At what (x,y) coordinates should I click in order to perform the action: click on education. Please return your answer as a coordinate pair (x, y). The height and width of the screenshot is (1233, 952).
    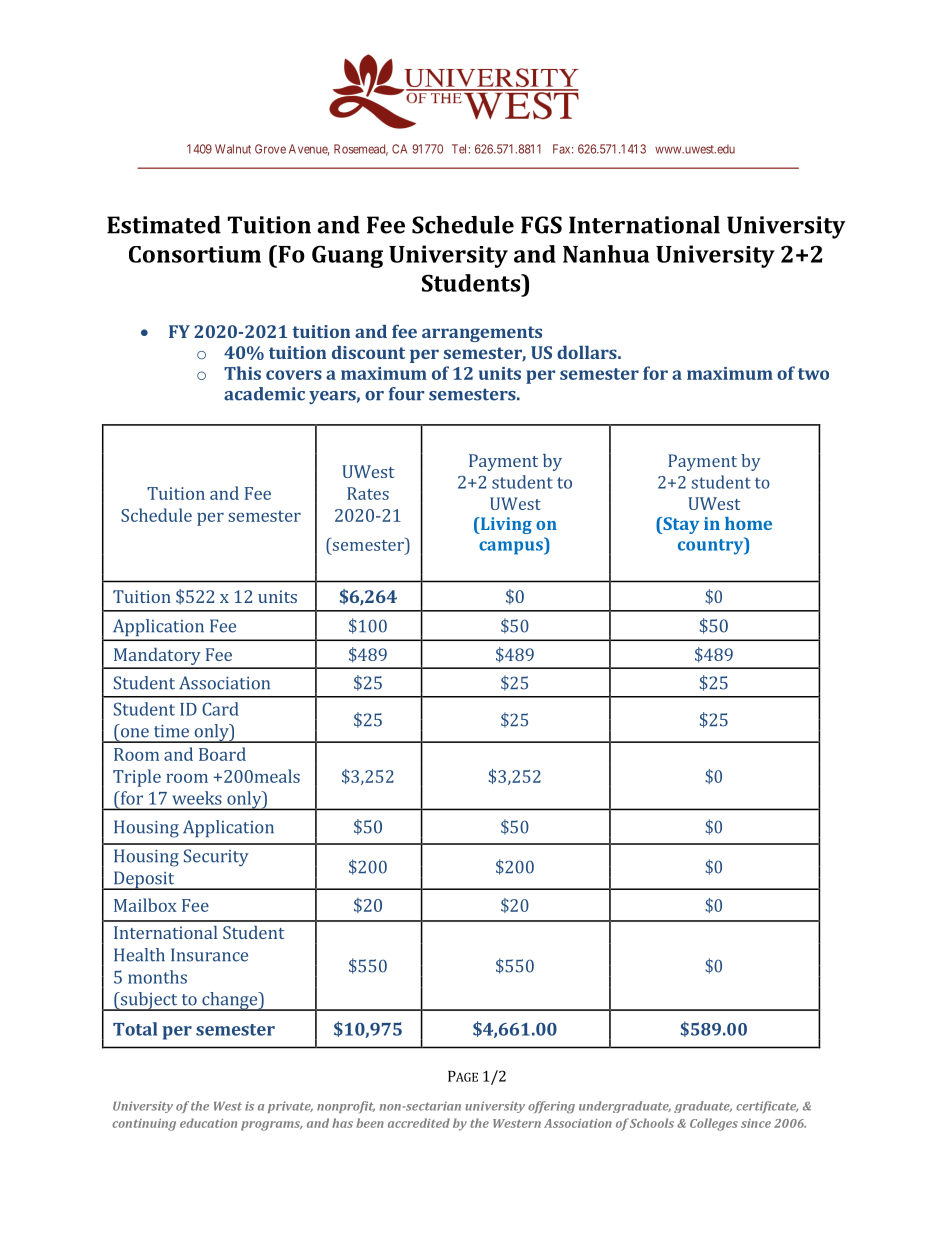
    Looking at the image, I should click on (208, 1123).
